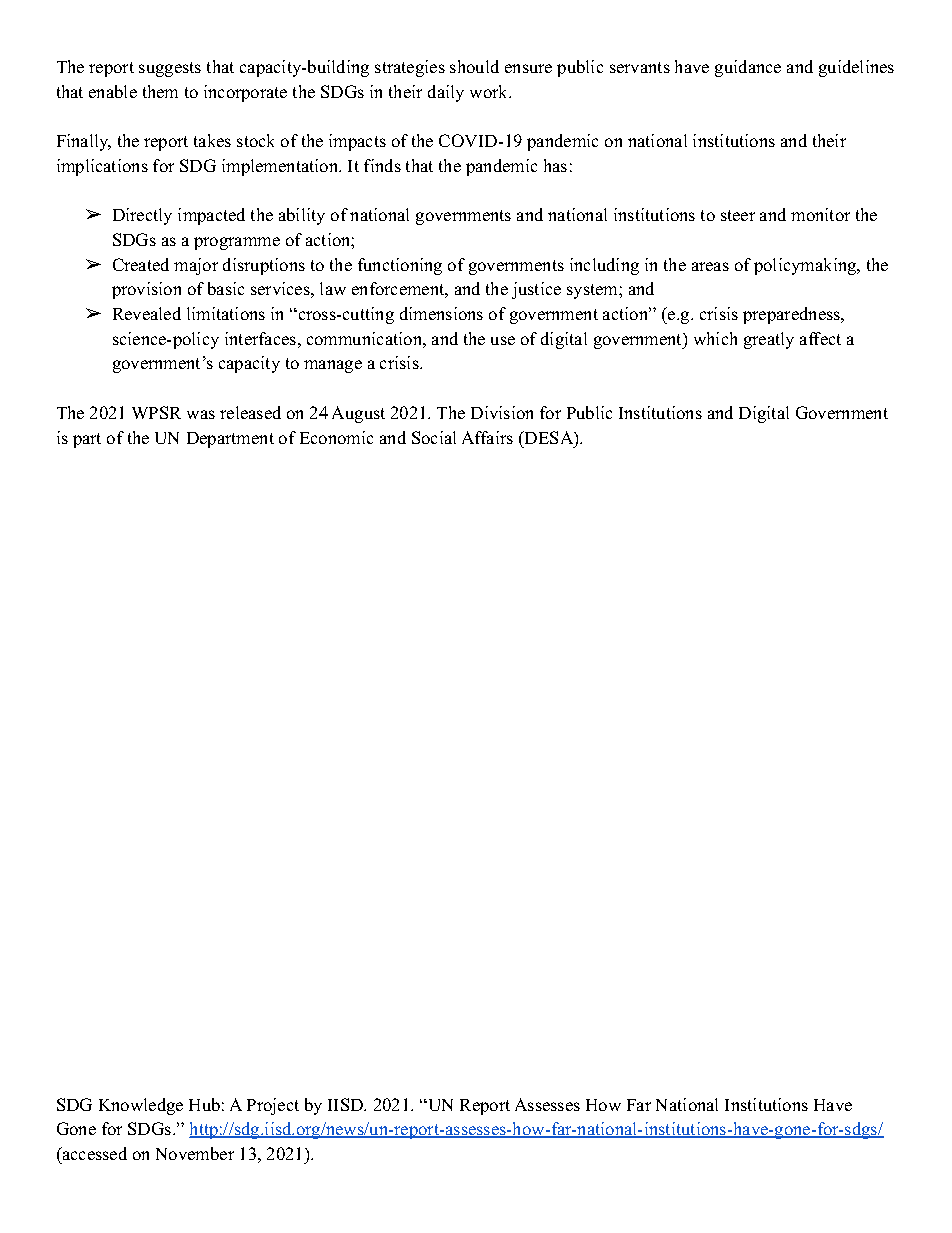 This page has height=1233, width=952. What do you see at coordinates (141, 1106) in the page?
I see `Knowledge` at bounding box center [141, 1106].
